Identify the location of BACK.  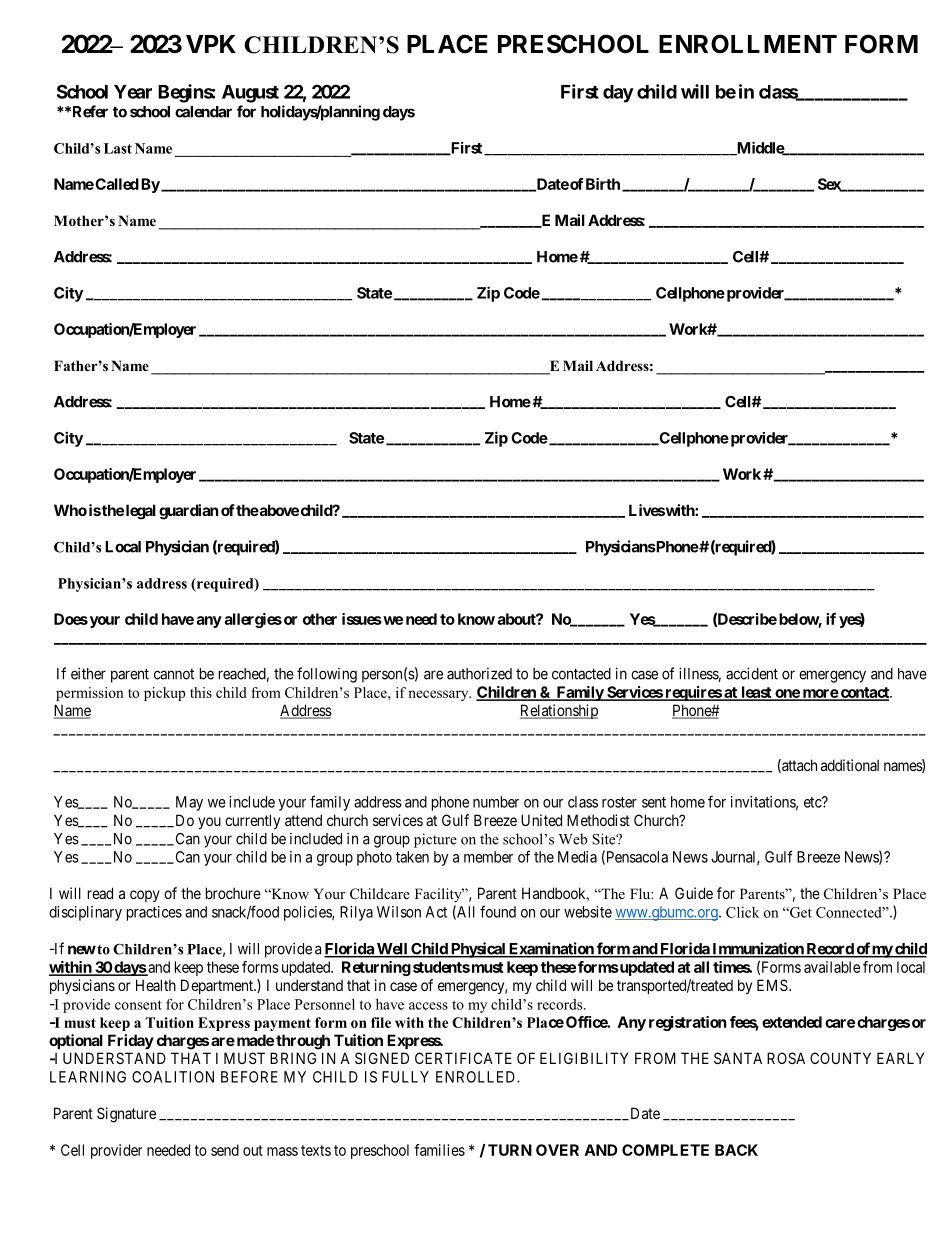
(736, 1150).
